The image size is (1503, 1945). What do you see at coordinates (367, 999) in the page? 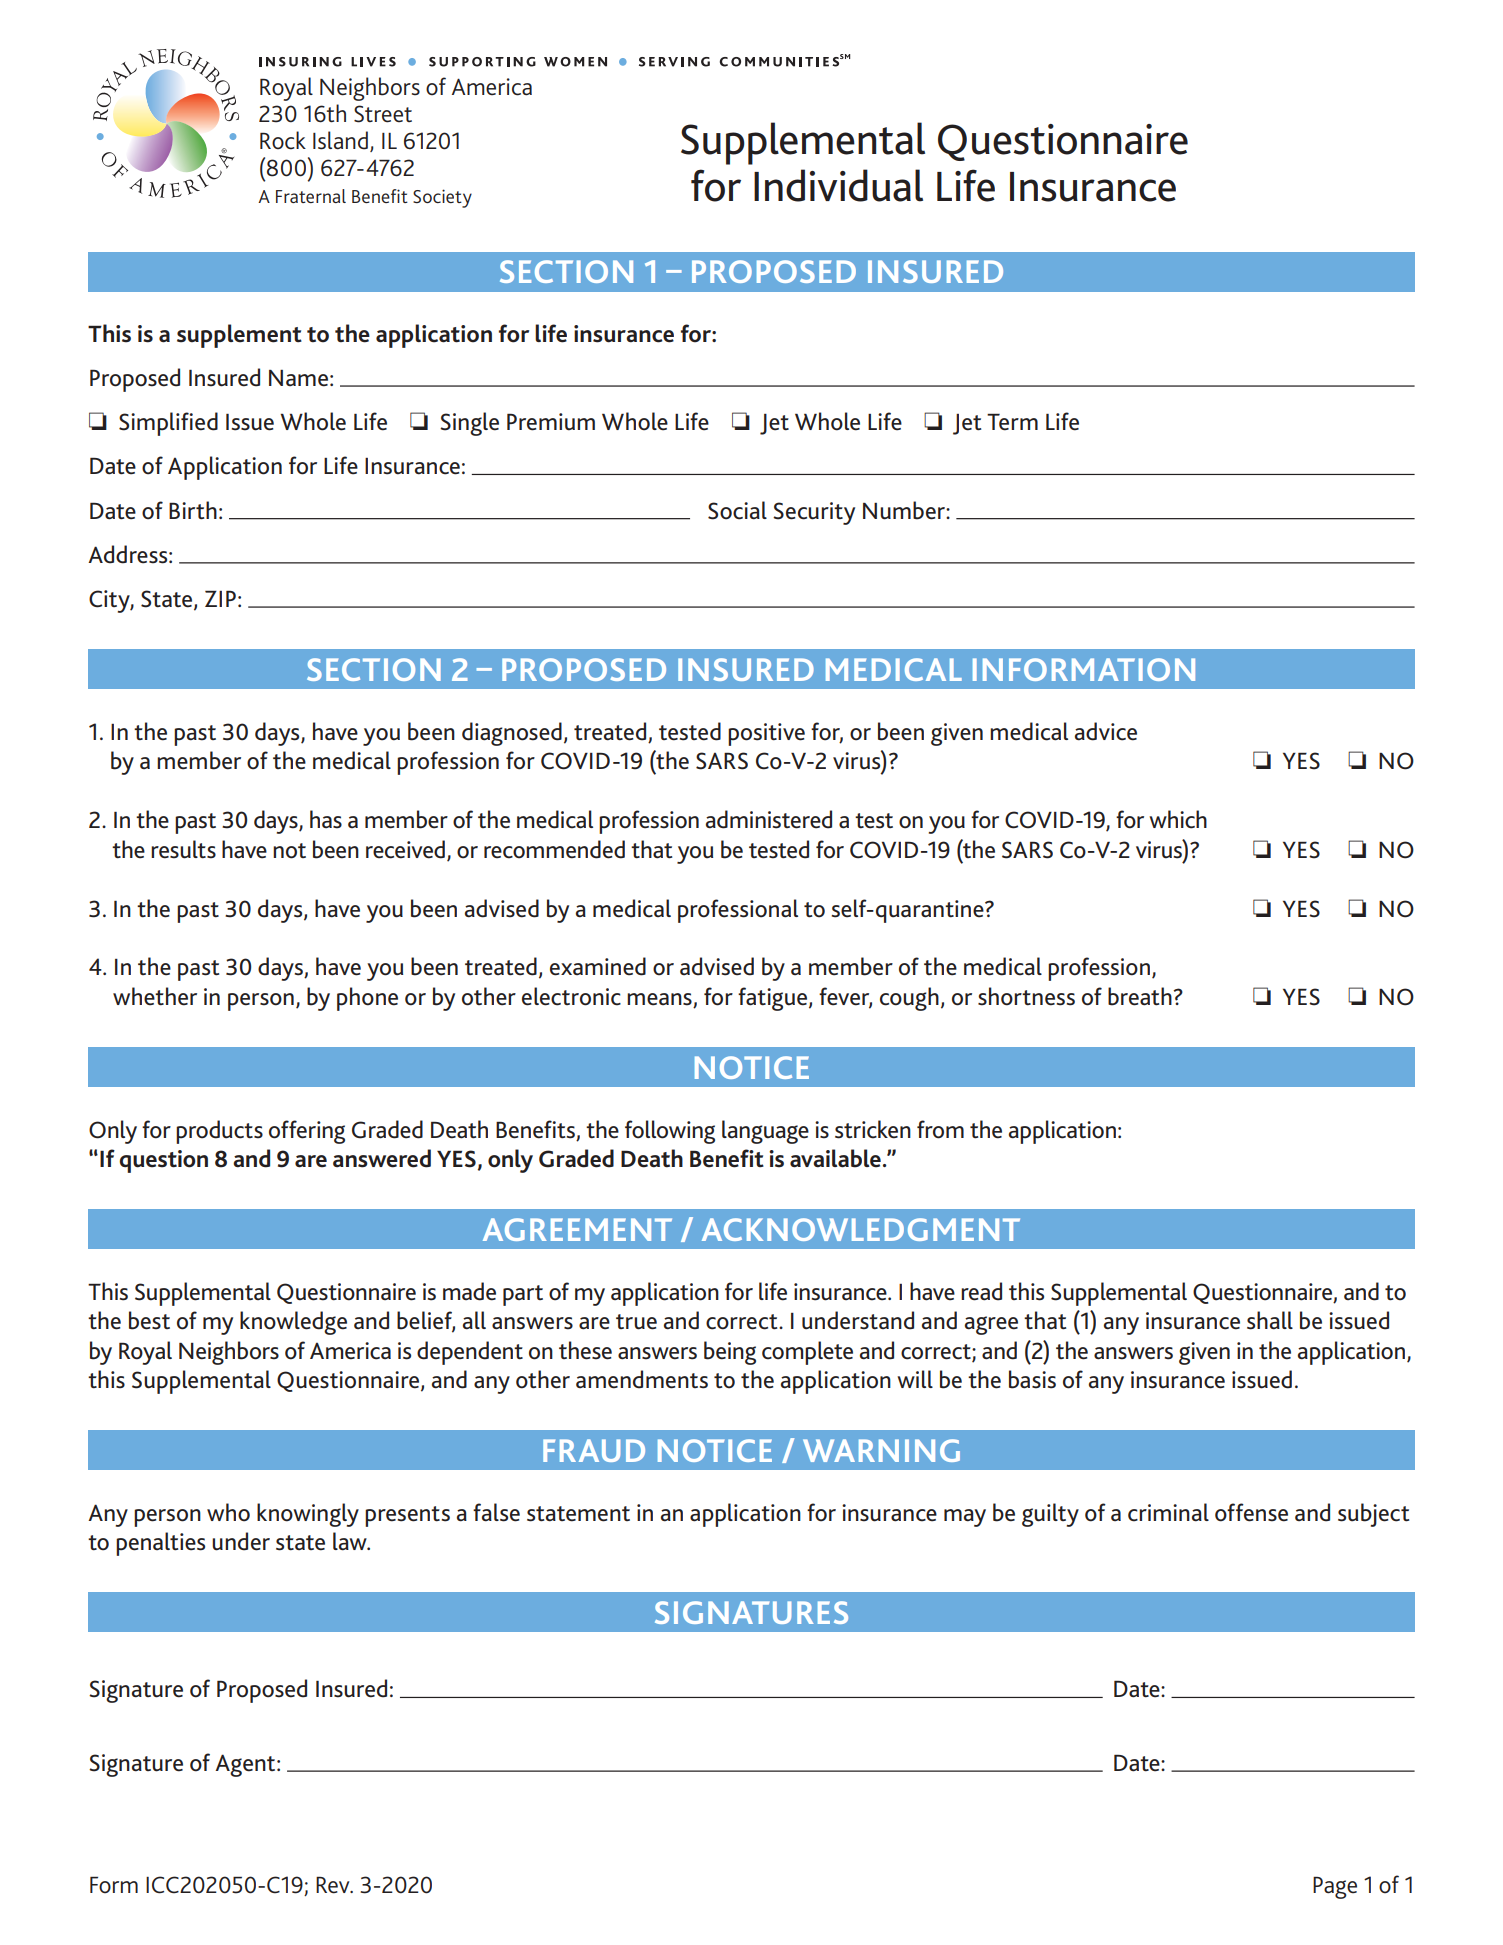
I see `phone` at bounding box center [367, 999].
